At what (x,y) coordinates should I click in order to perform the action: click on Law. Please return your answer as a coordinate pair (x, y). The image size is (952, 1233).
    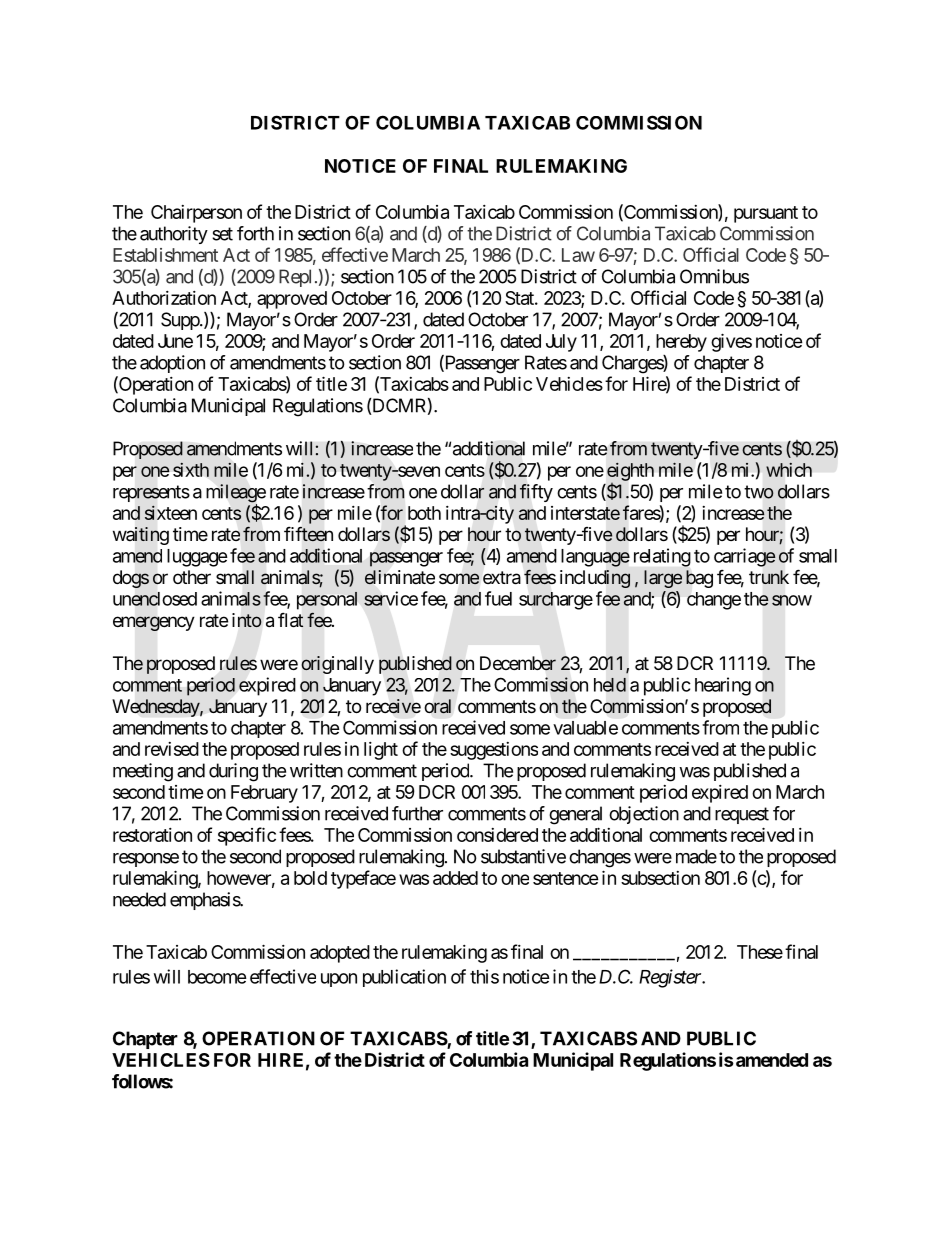
    Looking at the image, I should click on (578, 255).
